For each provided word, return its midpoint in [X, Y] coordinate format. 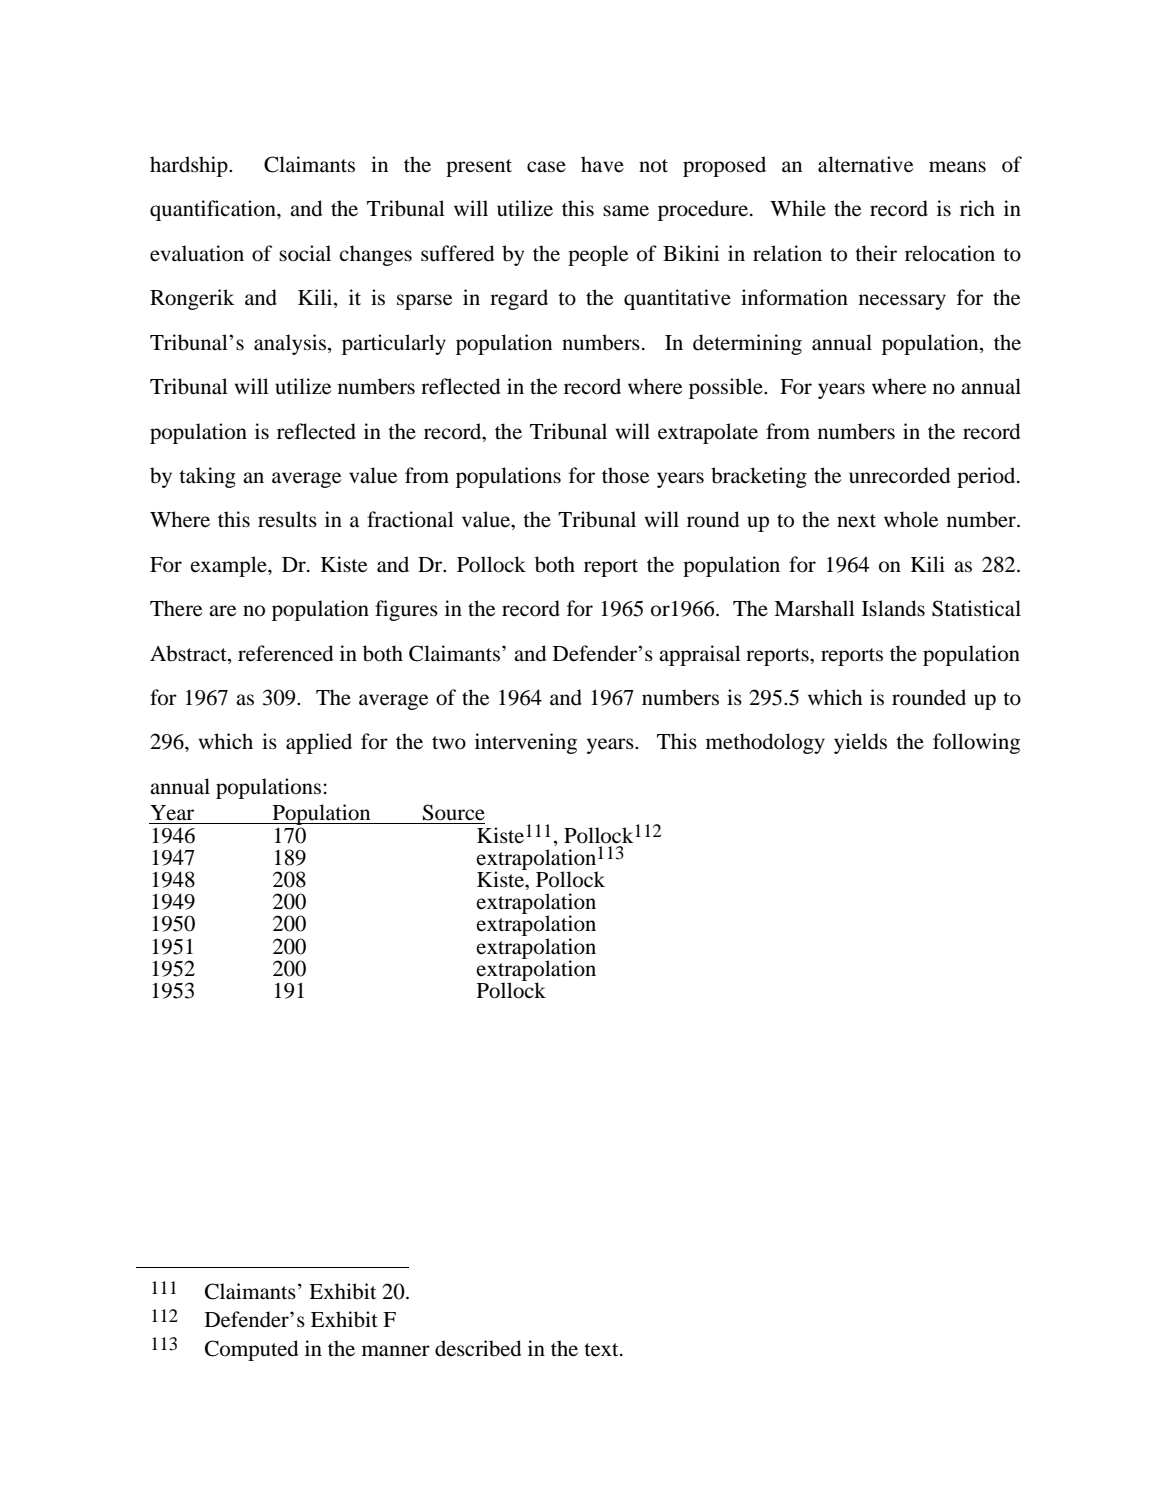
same [626, 211]
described [478, 1348]
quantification [214, 210]
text [602, 1350]
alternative [865, 164]
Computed [251, 1350]
